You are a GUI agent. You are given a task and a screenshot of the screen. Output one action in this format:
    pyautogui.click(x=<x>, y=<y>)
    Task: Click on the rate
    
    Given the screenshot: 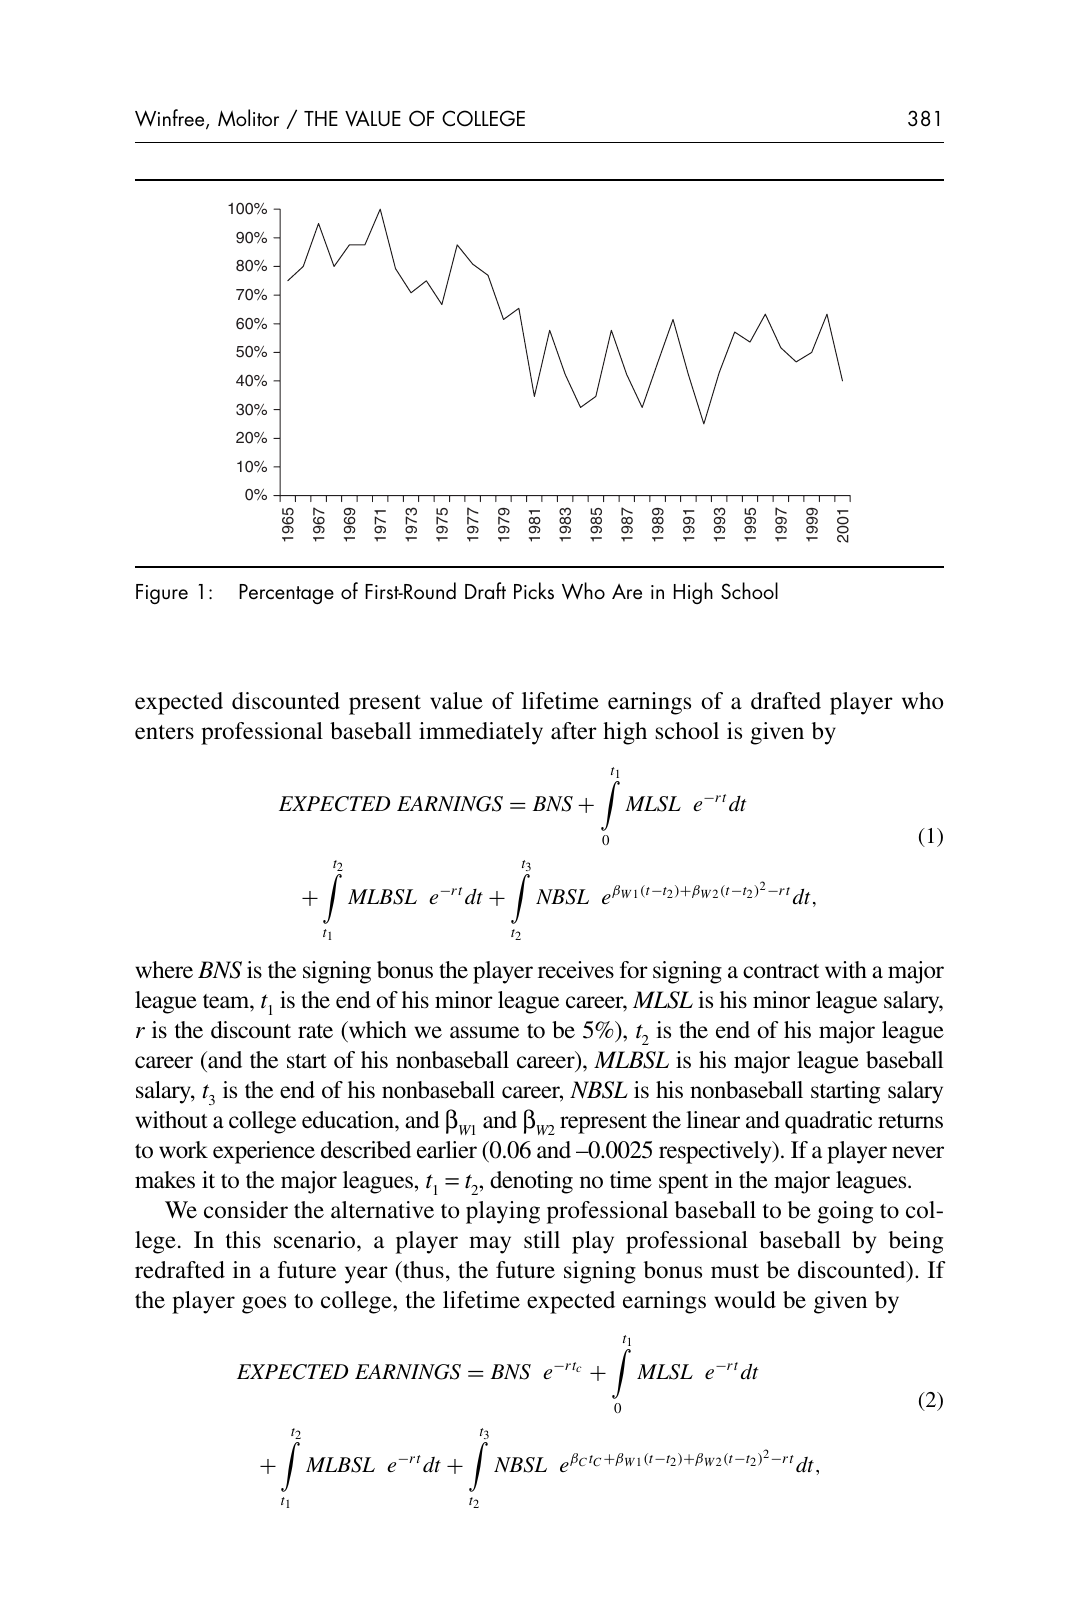 What is the action you would take?
    pyautogui.click(x=315, y=1031)
